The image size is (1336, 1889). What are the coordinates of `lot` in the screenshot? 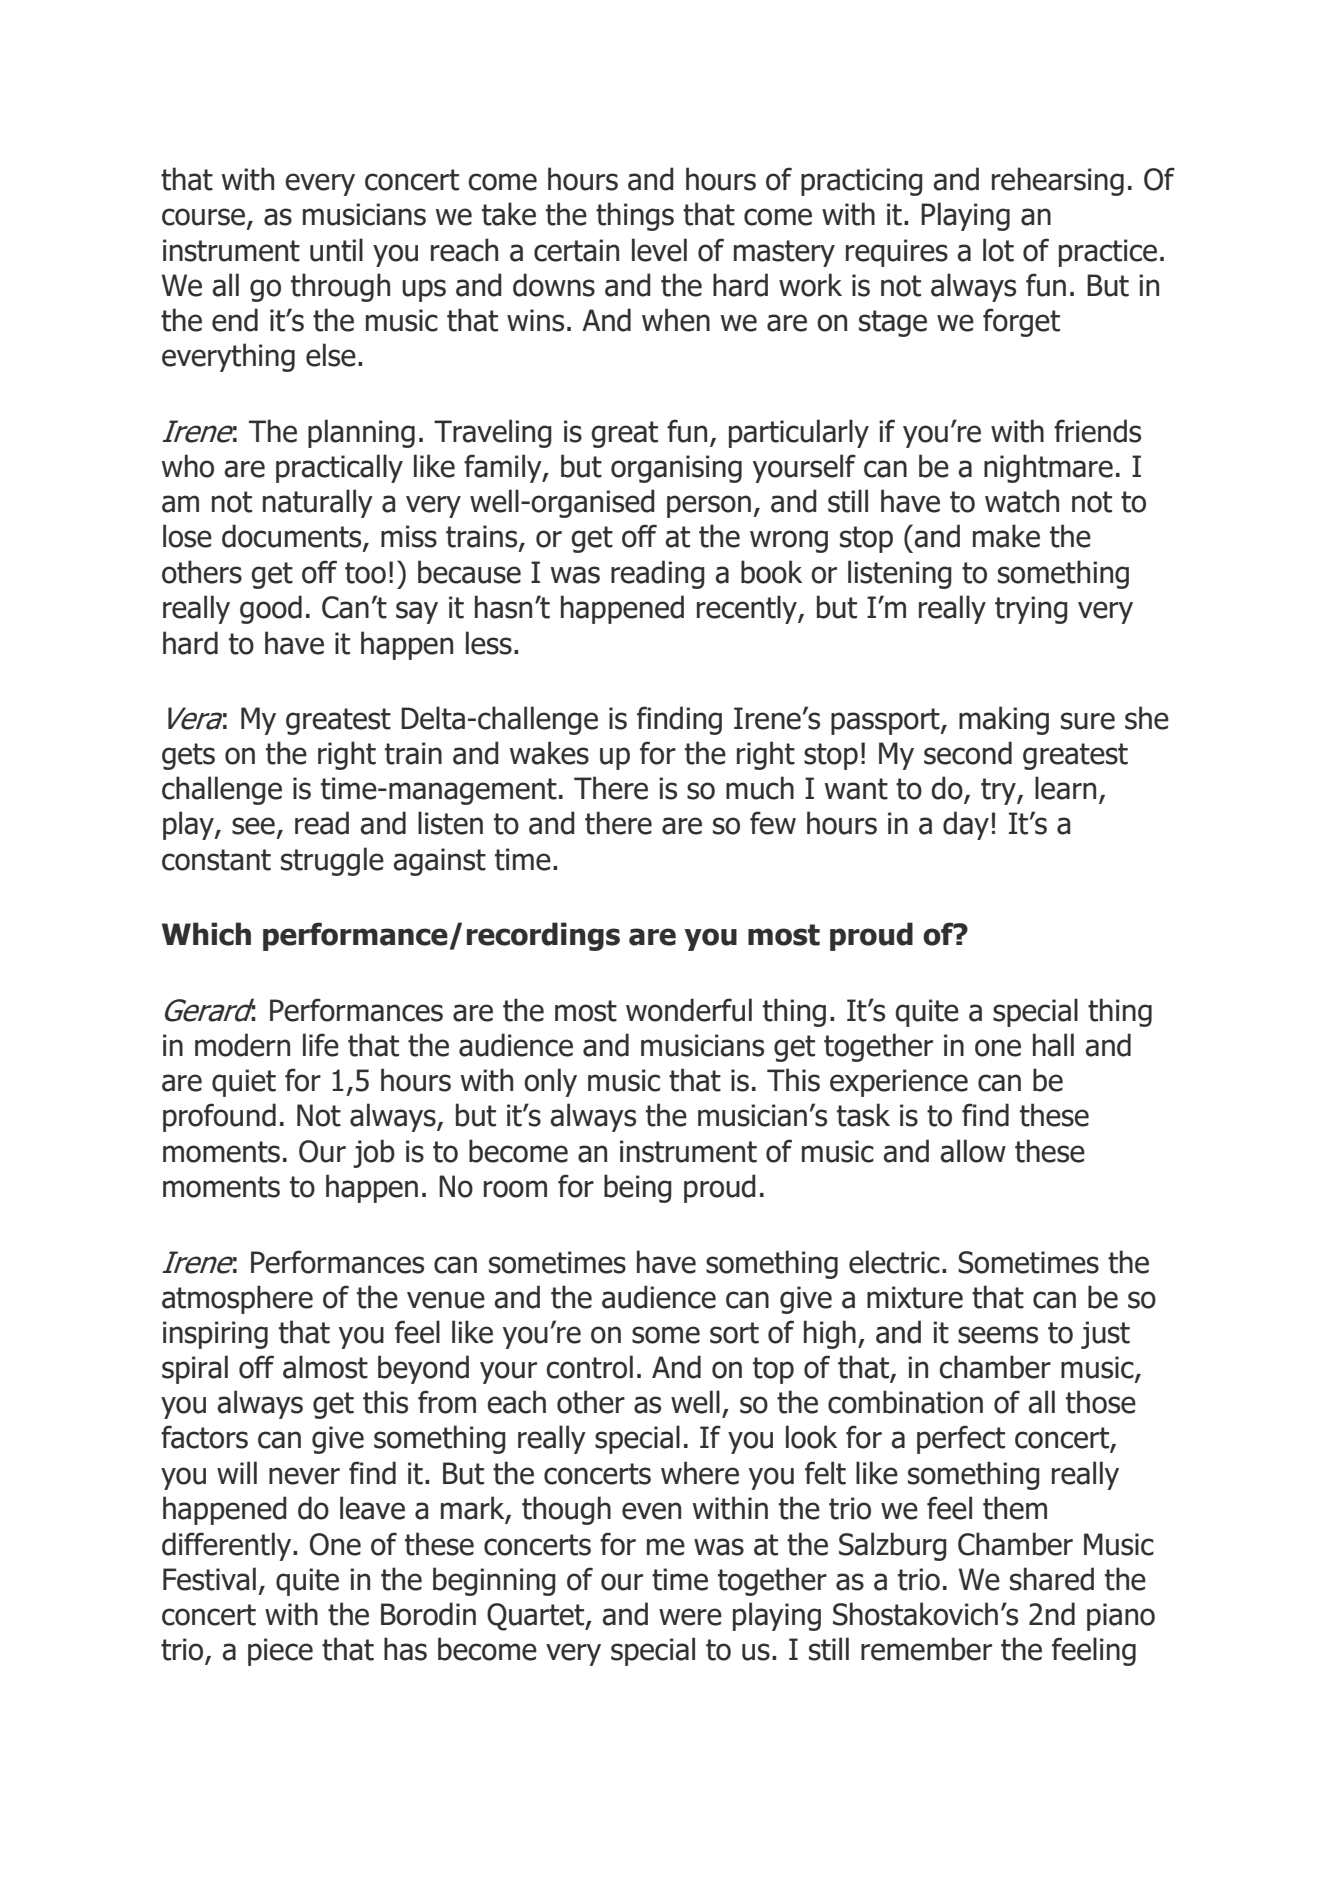 It's located at (998, 250).
